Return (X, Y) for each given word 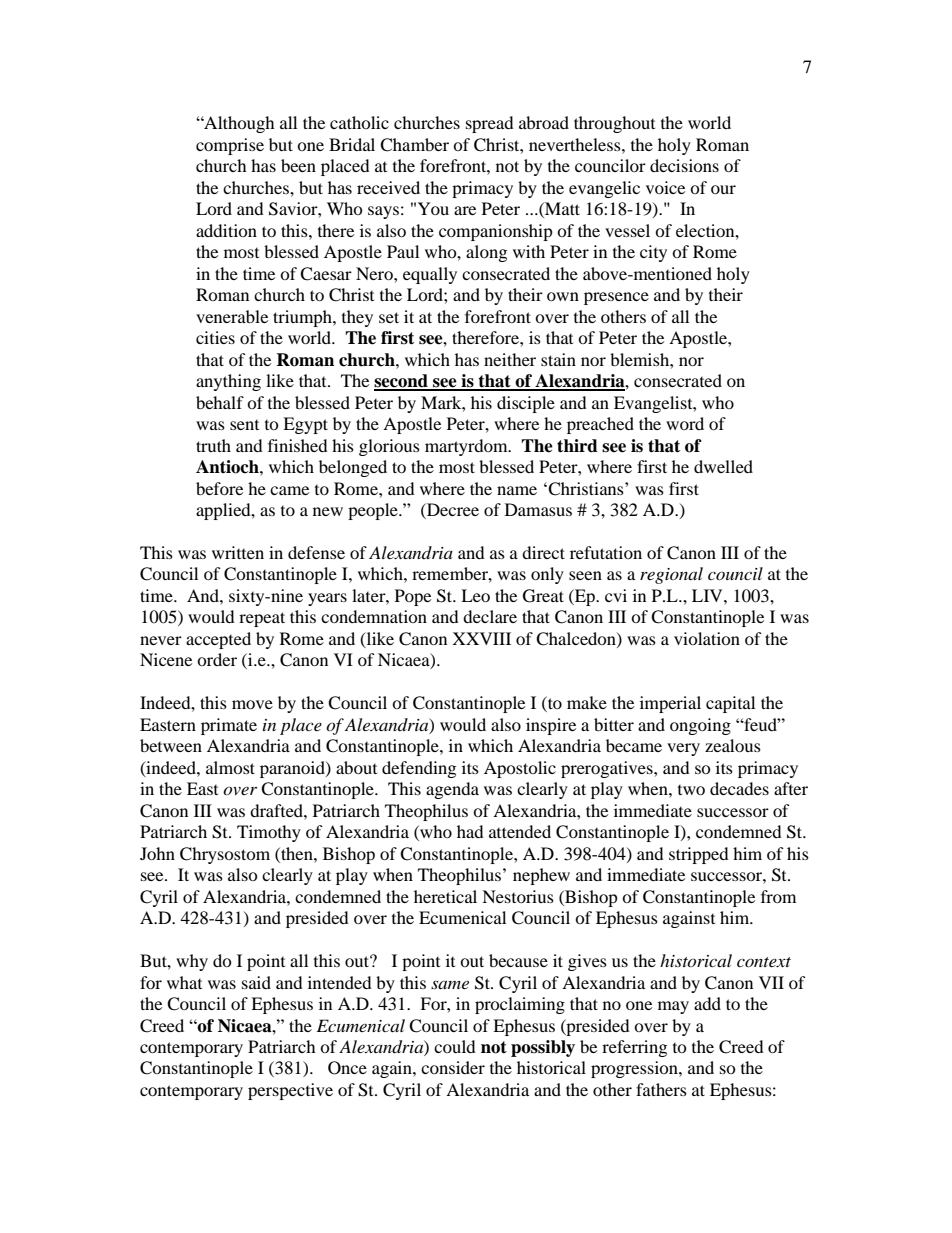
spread (490, 124)
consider (453, 1067)
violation (707, 638)
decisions (684, 165)
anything (228, 382)
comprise (230, 146)
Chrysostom (225, 855)
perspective (290, 1091)
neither (510, 359)
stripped (699, 855)
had (470, 831)
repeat (262, 619)
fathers (661, 1089)
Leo (475, 595)
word (685, 423)
